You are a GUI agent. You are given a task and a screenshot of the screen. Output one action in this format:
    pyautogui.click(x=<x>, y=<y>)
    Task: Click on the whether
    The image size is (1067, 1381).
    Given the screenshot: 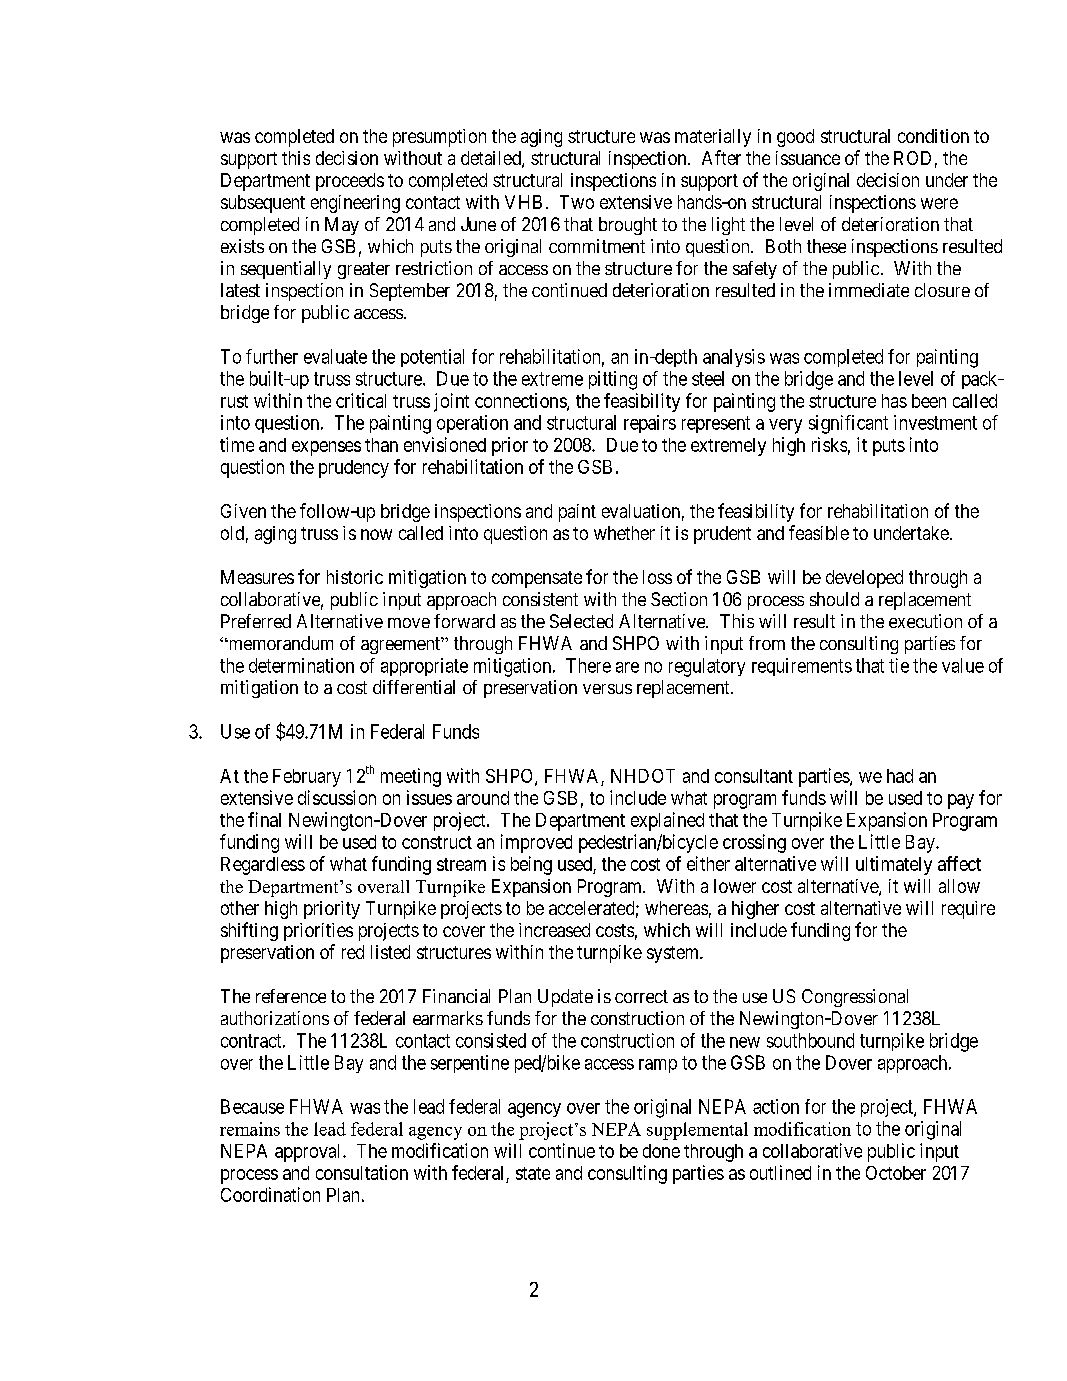 What is the action you would take?
    pyautogui.click(x=624, y=533)
